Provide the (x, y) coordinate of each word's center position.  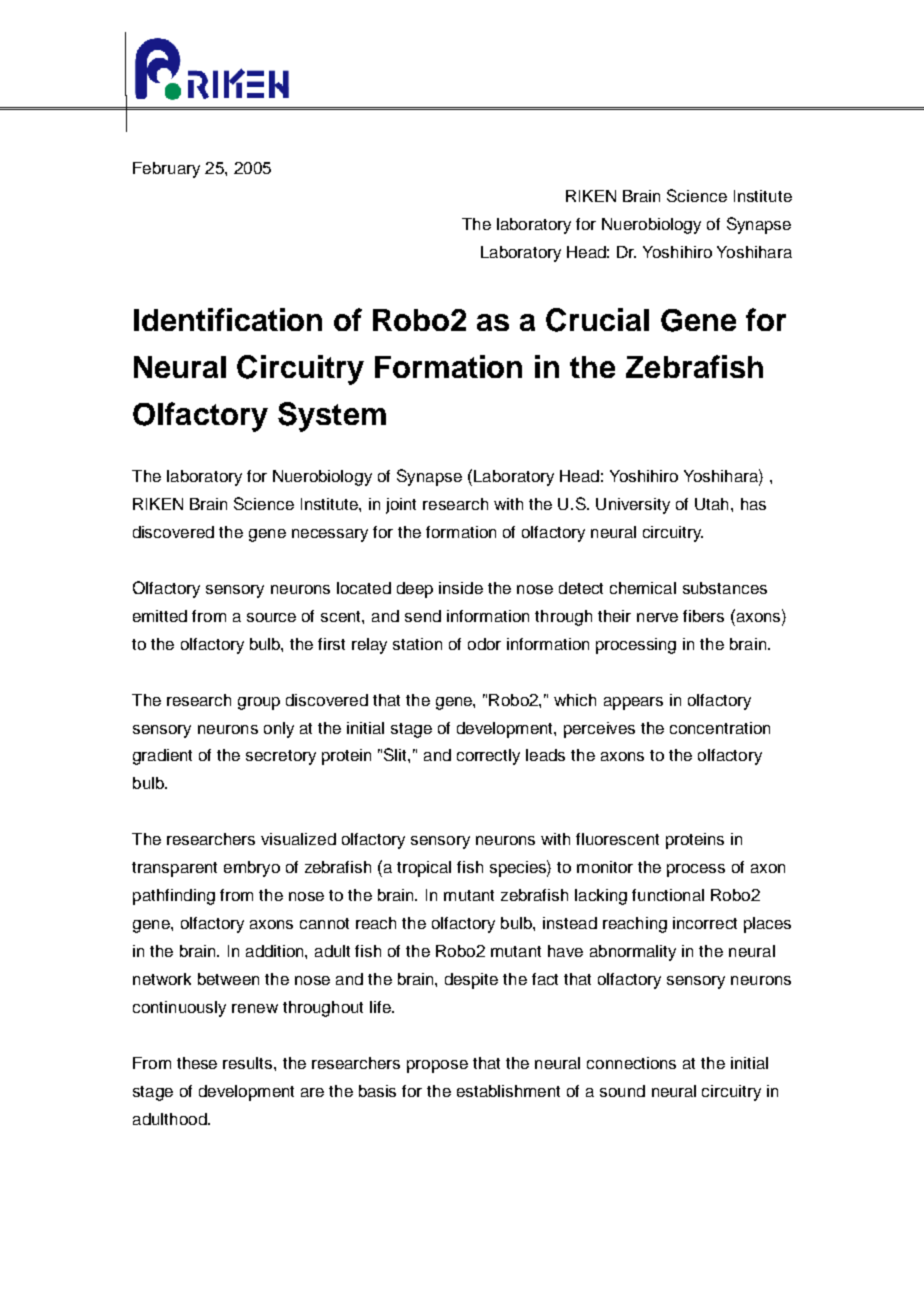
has (753, 504)
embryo (252, 869)
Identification (228, 319)
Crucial (597, 320)
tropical (424, 869)
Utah (711, 504)
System (332, 417)
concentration (720, 728)
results (249, 1063)
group (259, 703)
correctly (488, 757)
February (166, 170)
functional (668, 895)
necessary (330, 535)
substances (725, 588)
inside (461, 588)
